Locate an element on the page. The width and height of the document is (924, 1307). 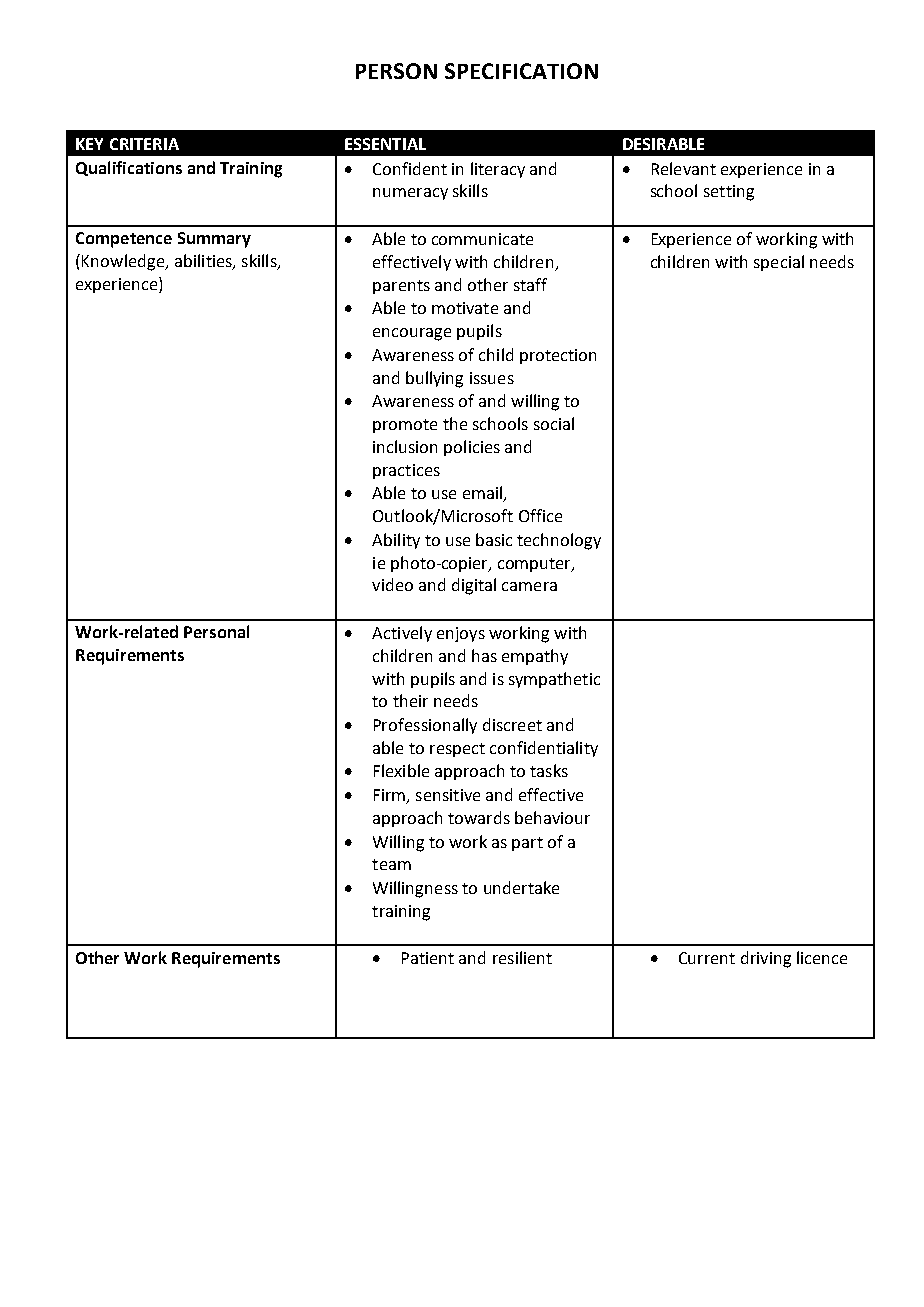
has is located at coordinates (484, 655).
